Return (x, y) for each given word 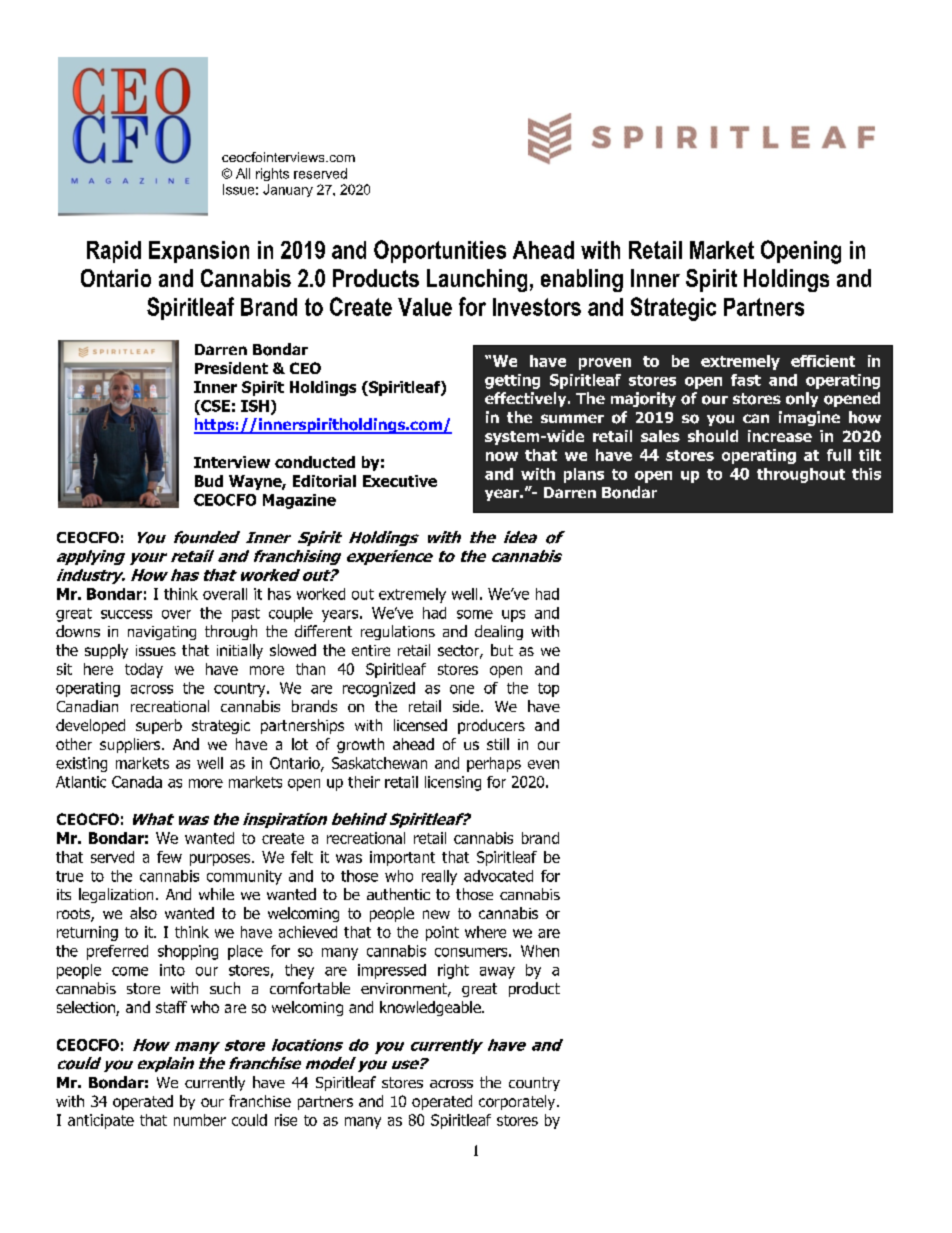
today (144, 670)
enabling (582, 280)
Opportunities (440, 251)
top (548, 690)
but (502, 650)
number (200, 1120)
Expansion (199, 252)
